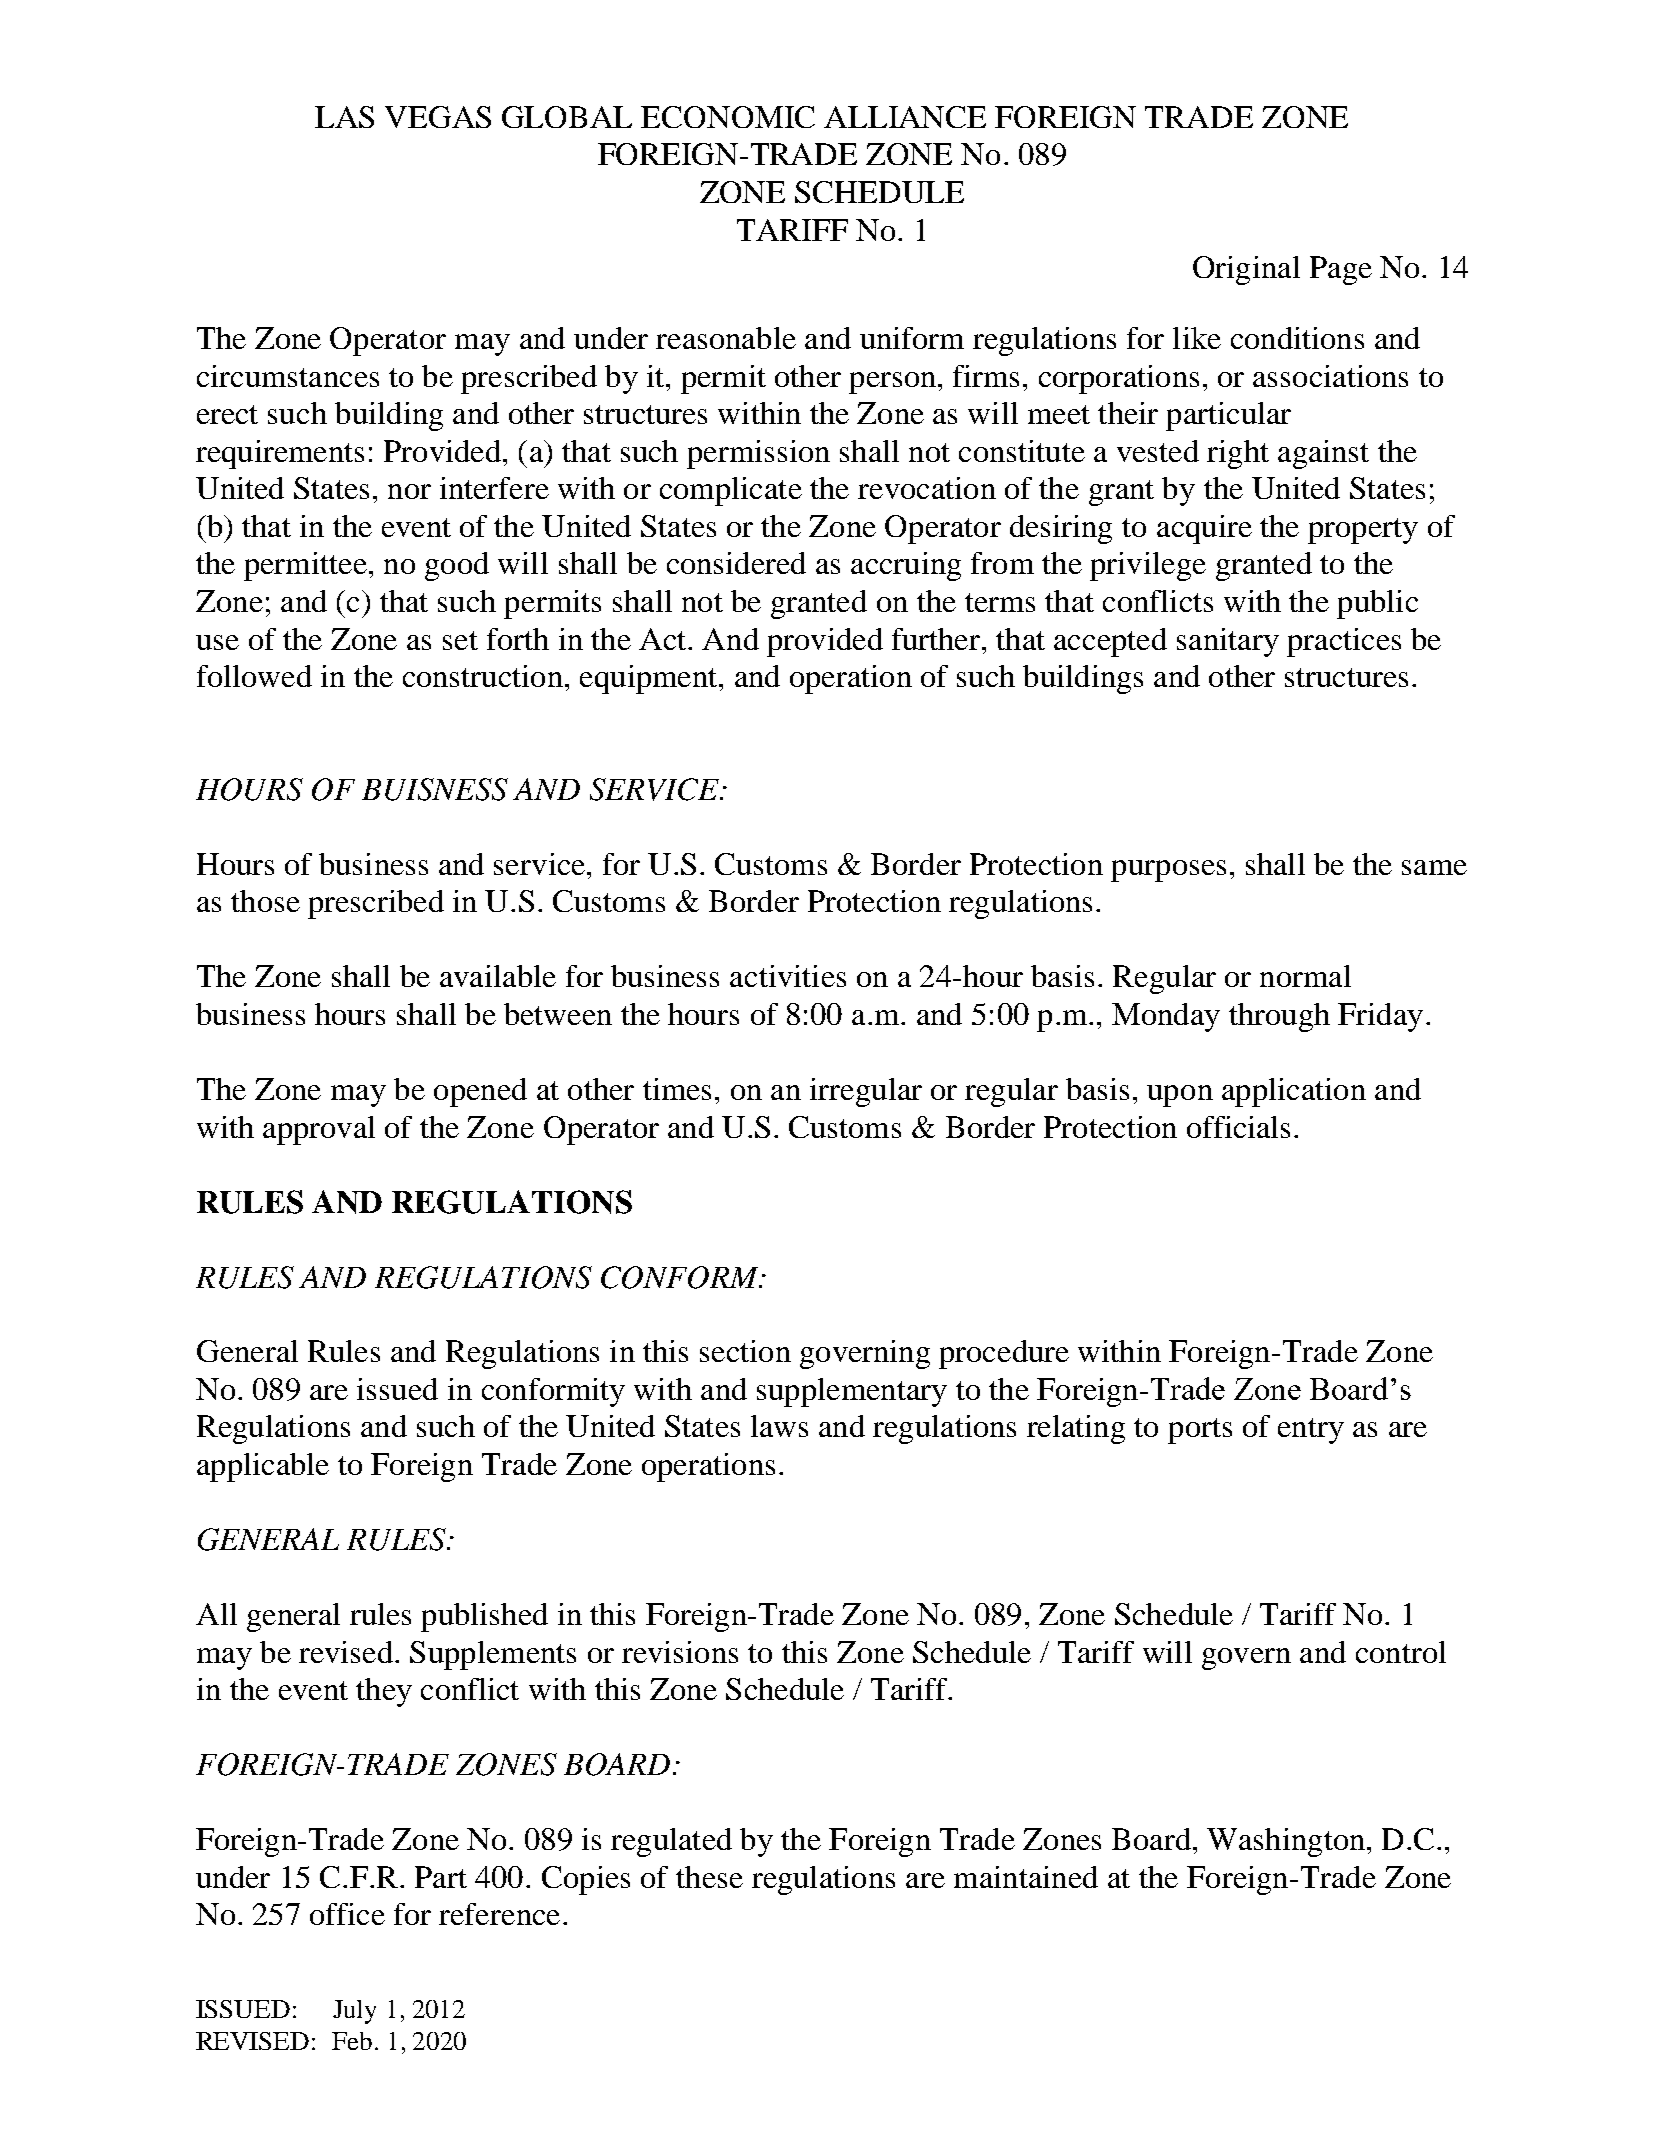 This page has width=1665, height=2154. What do you see at coordinates (905, 117) in the page?
I see `ALLIANCE` at bounding box center [905, 117].
